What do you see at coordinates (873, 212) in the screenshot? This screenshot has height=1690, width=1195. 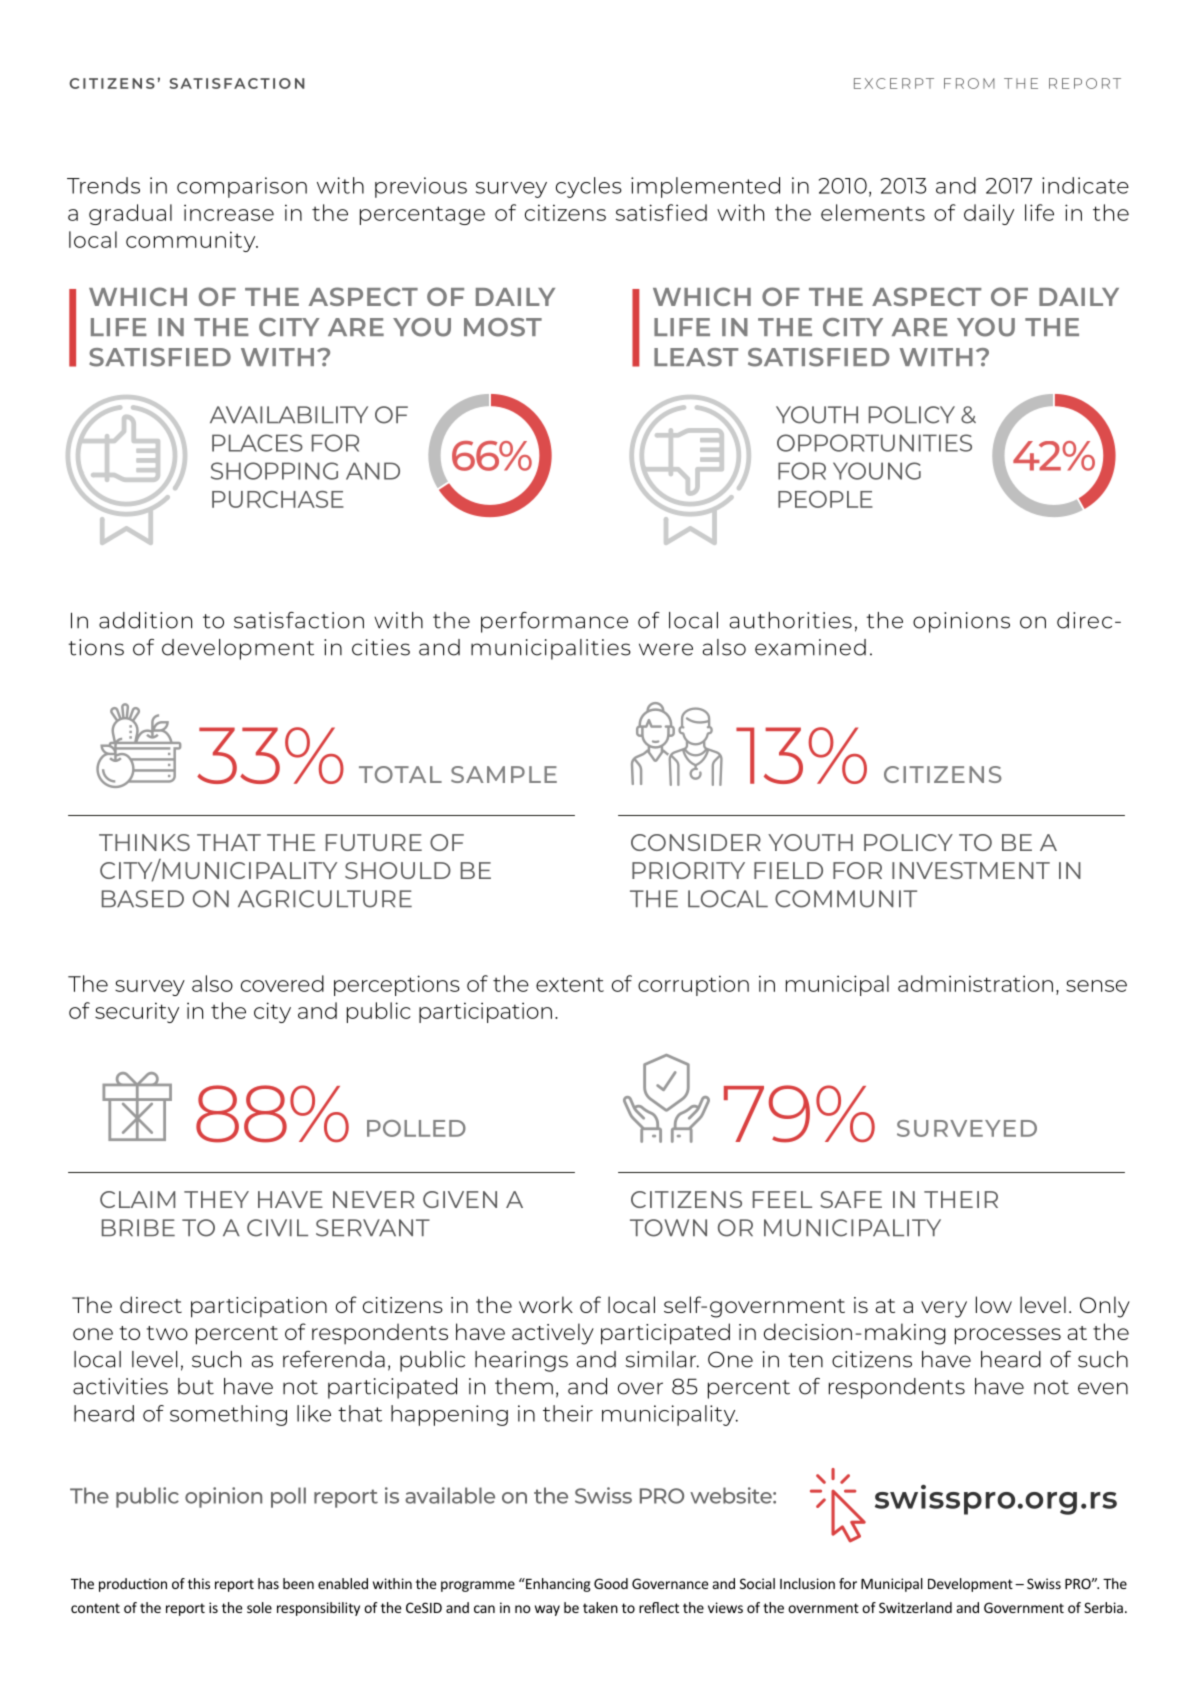 I see `elements` at bounding box center [873, 212].
